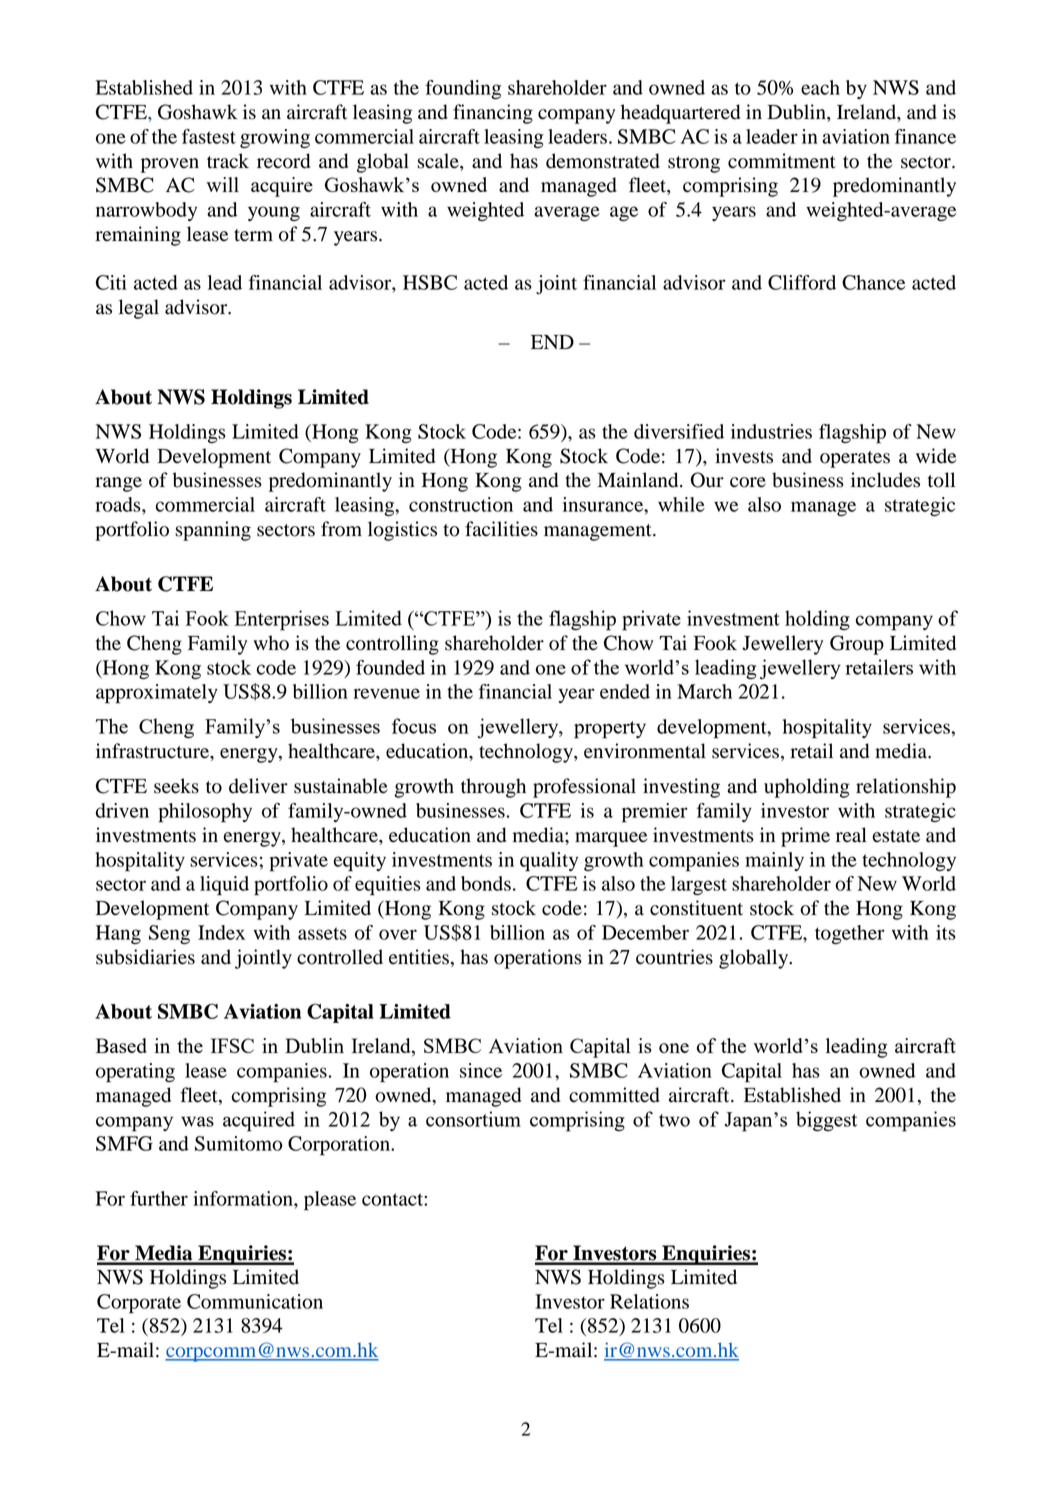 Image resolution: width=1052 pixels, height=1488 pixels. What do you see at coordinates (610, 730) in the image?
I see `property` at bounding box center [610, 730].
